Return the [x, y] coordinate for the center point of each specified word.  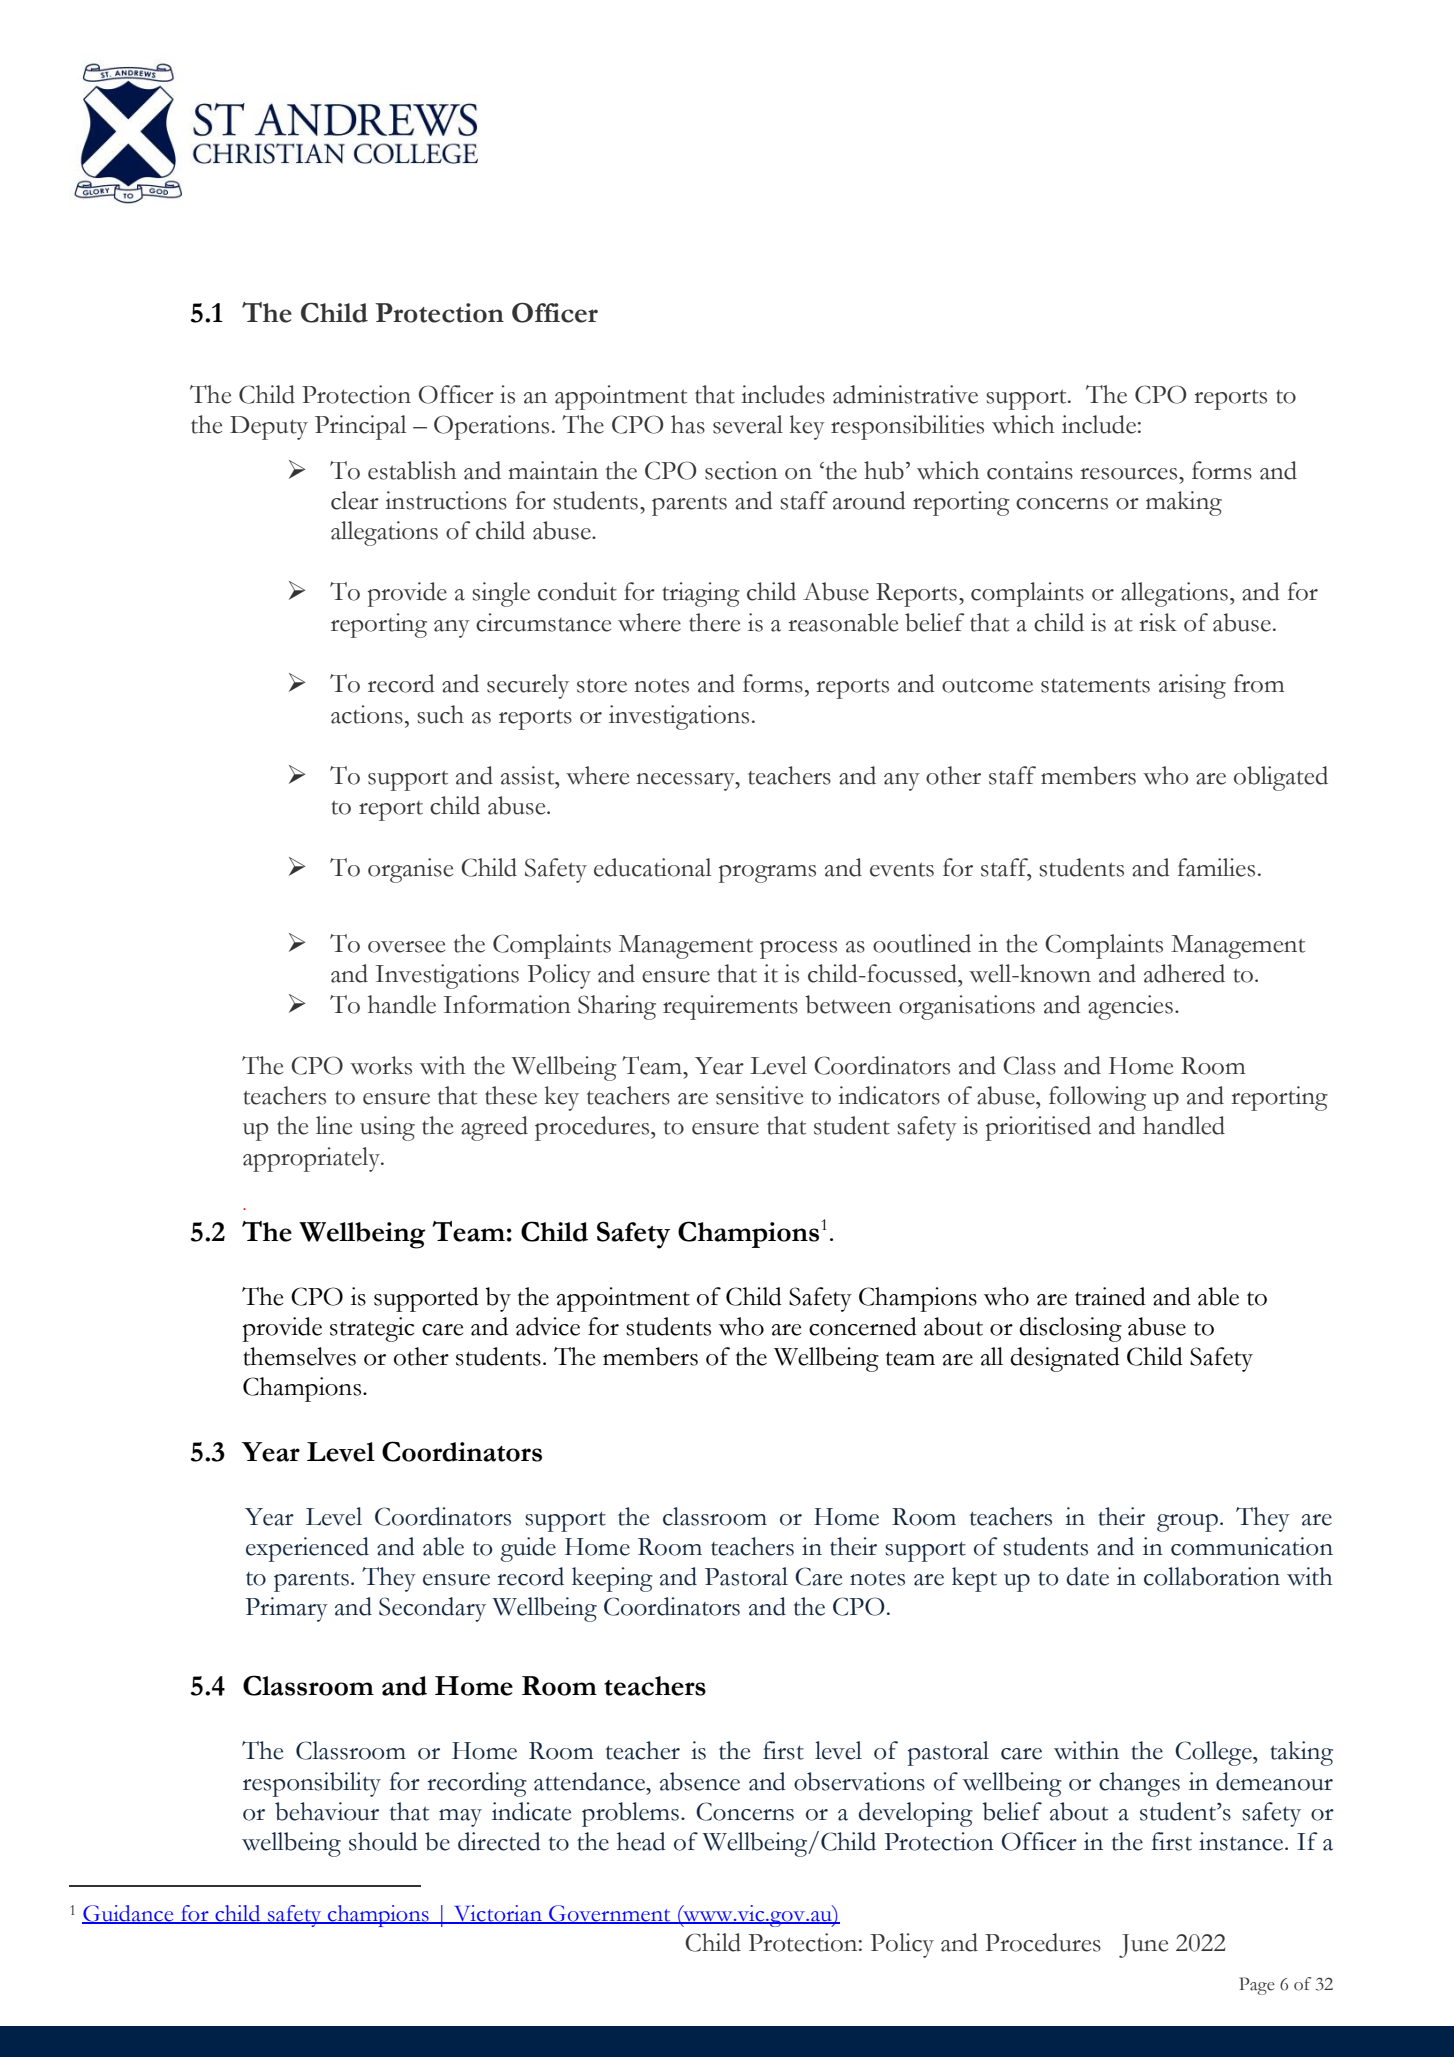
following [1097, 1098]
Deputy [269, 428]
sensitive [759, 1095]
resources [1130, 474]
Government [610, 1914]
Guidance [129, 1914]
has [688, 424]
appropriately [312, 1159]
